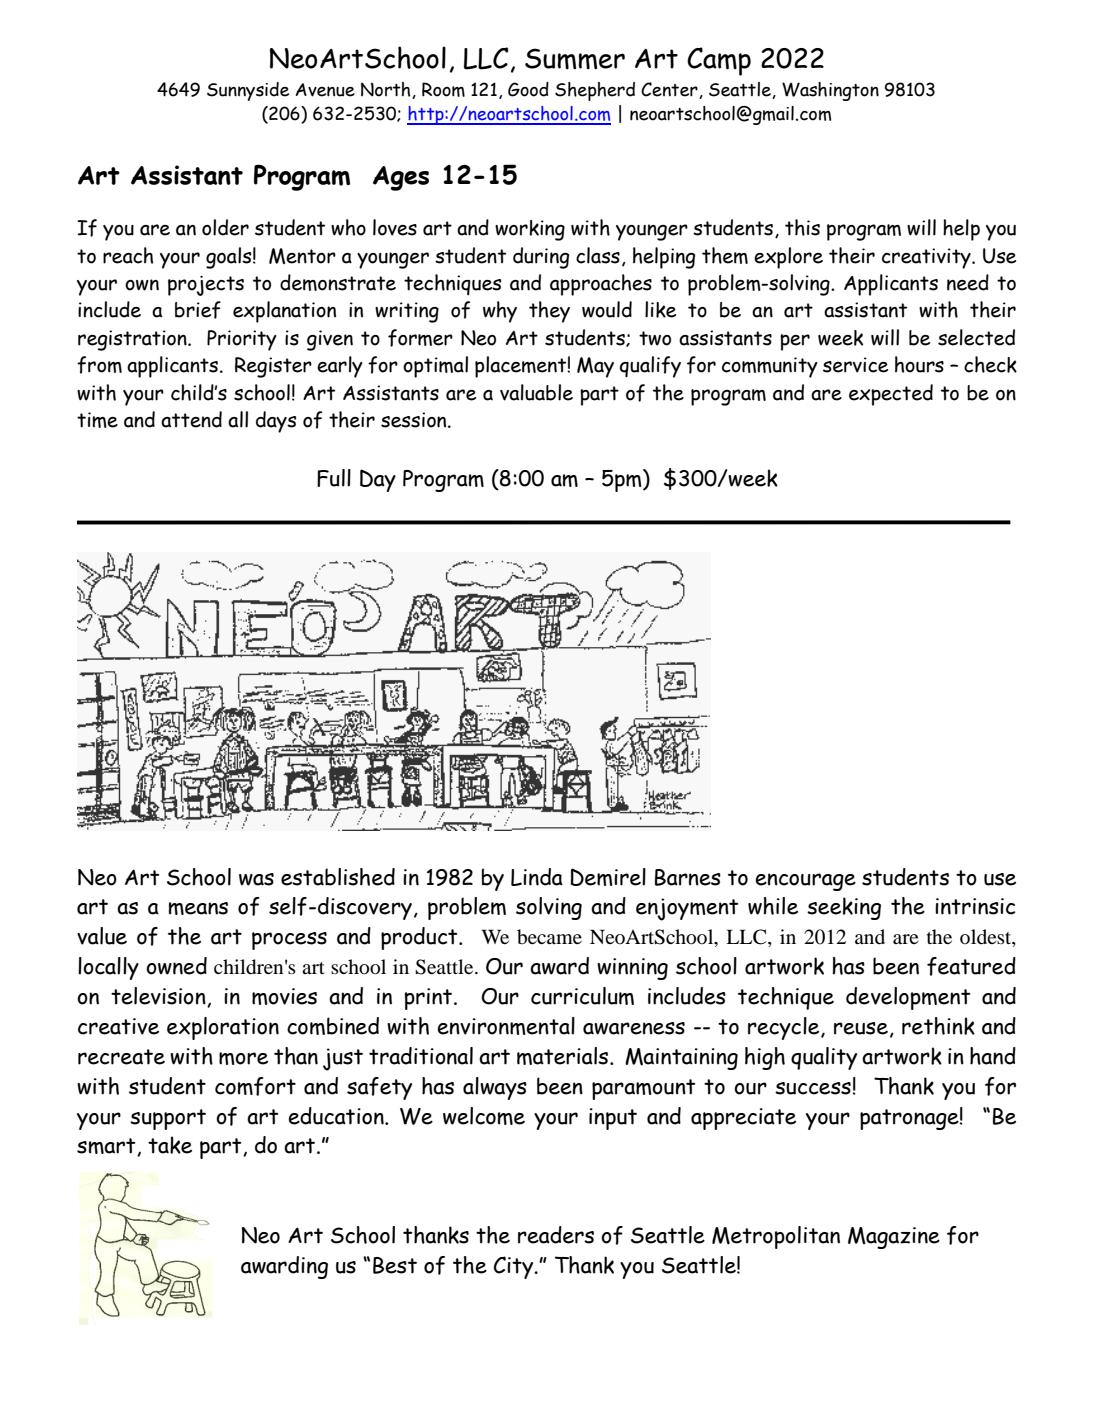 The height and width of the screenshot is (1415, 1094). I want to click on Sunnyside, so click(248, 91).
